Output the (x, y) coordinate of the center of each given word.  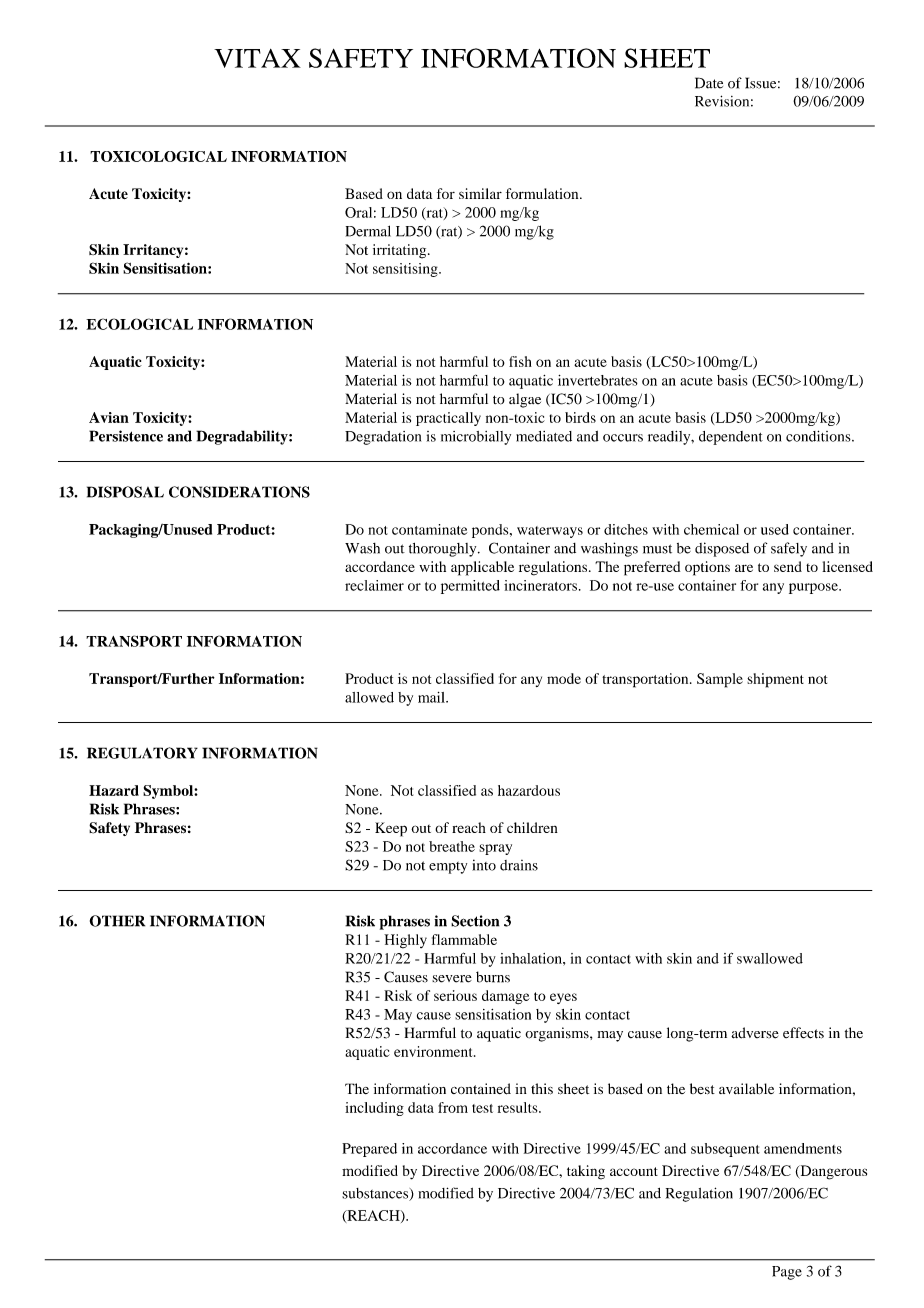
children (532, 827)
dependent (731, 438)
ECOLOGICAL (139, 324)
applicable (482, 568)
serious (455, 995)
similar (480, 193)
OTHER (117, 921)
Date (709, 83)
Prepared (369, 1150)
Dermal (368, 231)
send (788, 566)
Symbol (169, 792)
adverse (755, 1033)
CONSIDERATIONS (239, 492)
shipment (775, 680)
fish (520, 361)
